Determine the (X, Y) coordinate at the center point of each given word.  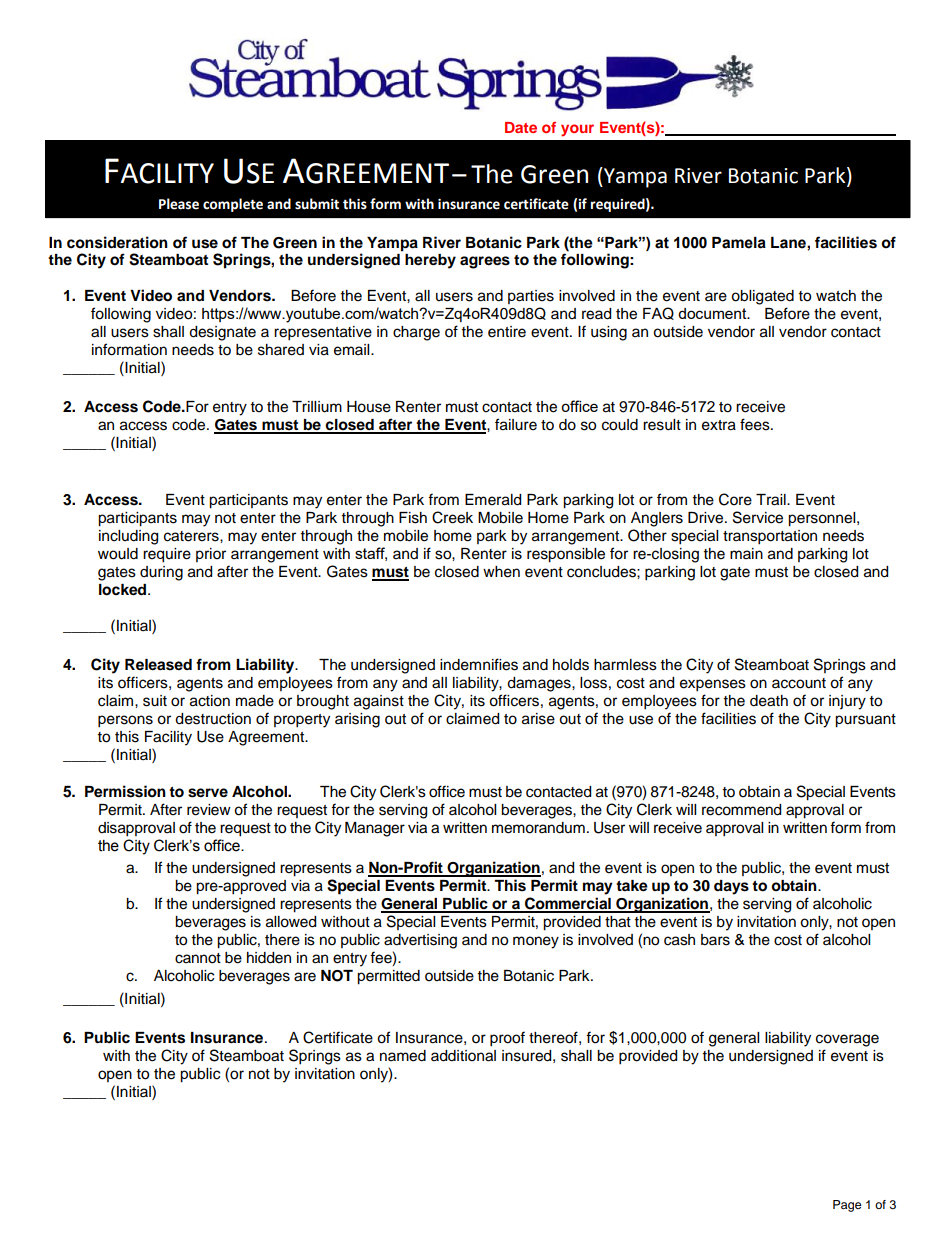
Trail (772, 500)
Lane (789, 243)
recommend (741, 810)
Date (521, 127)
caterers (192, 537)
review (209, 810)
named (403, 1056)
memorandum (538, 828)
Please (179, 204)
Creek (452, 517)
